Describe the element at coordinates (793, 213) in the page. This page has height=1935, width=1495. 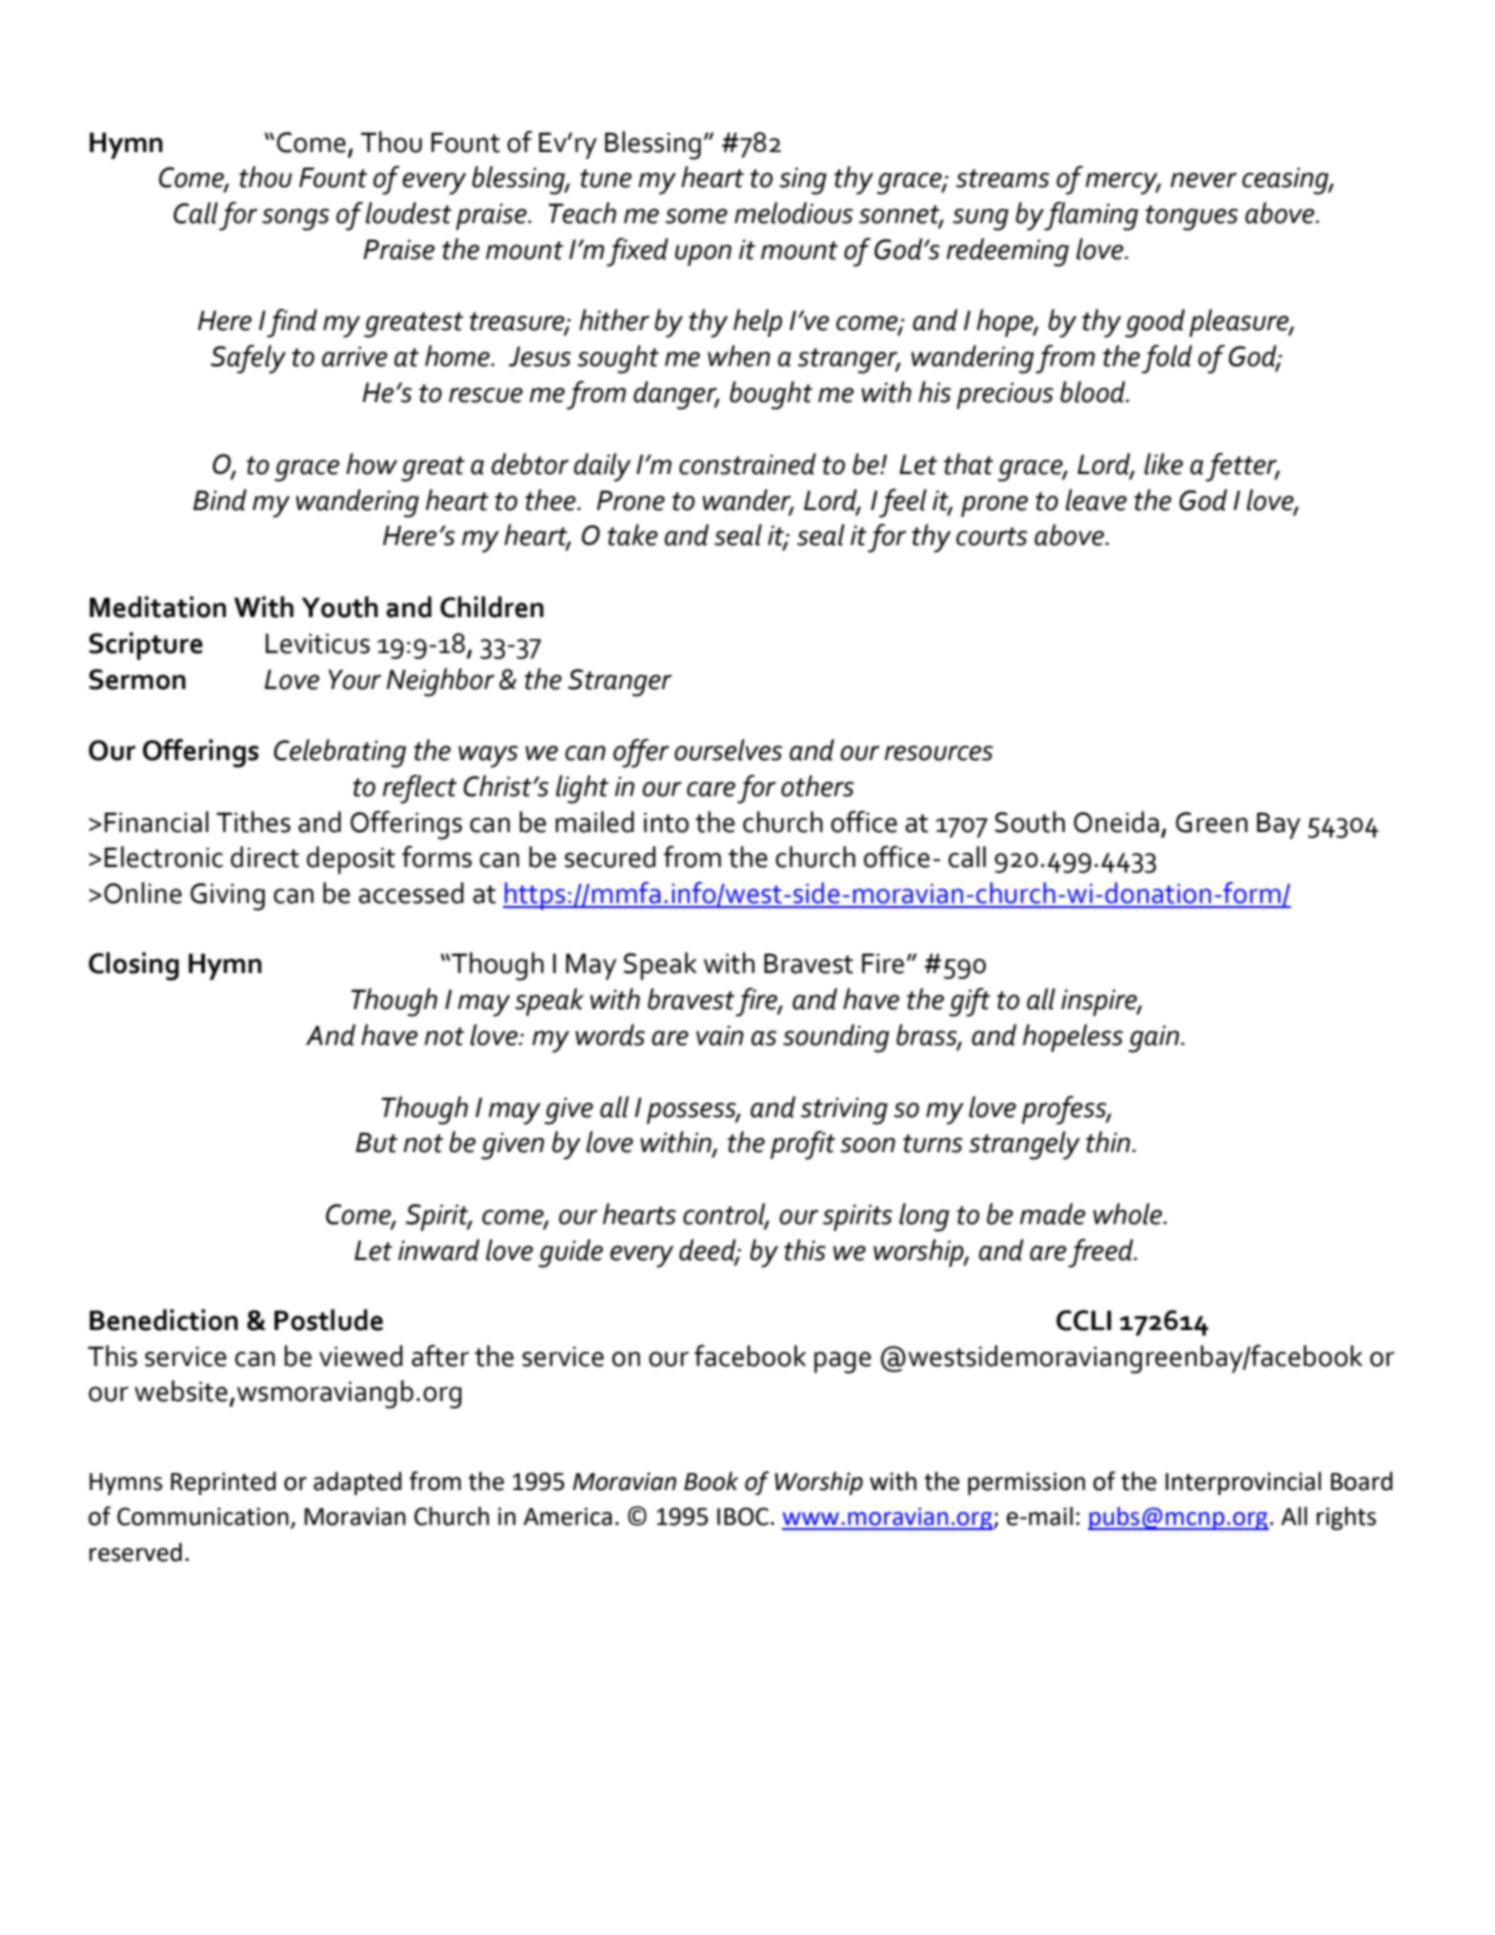
I see `melodious` at that location.
